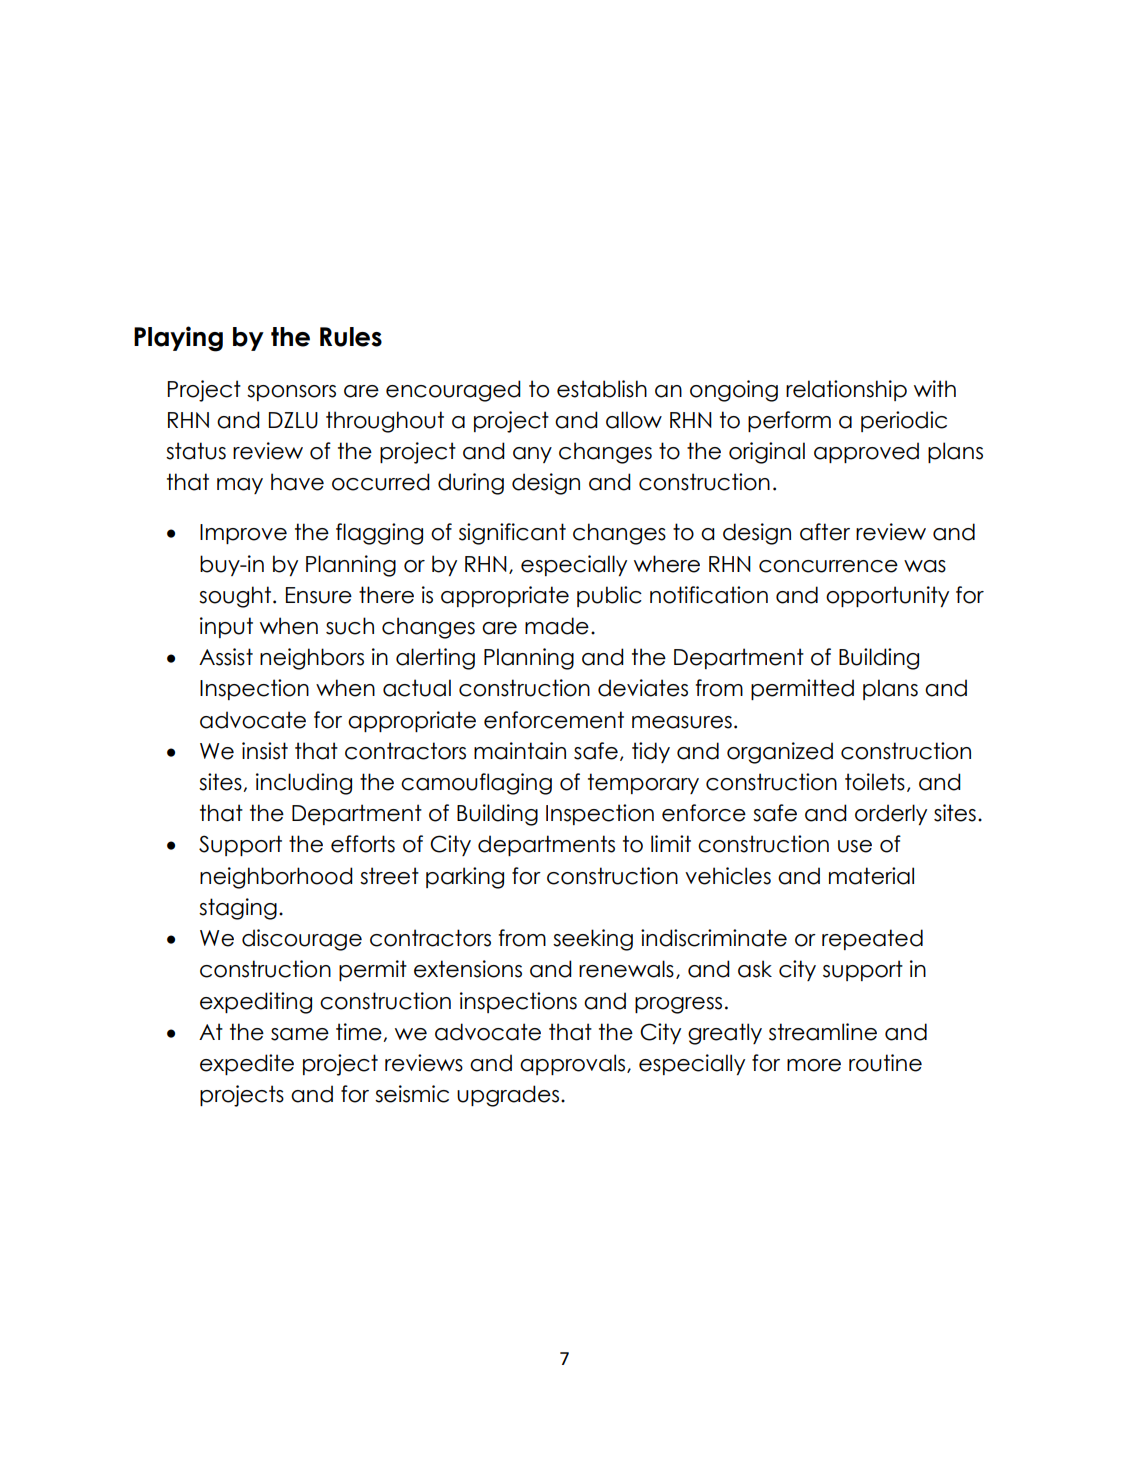 The height and width of the screenshot is (1461, 1129). Describe the element at coordinates (602, 389) in the screenshot. I see `establish` at that location.
